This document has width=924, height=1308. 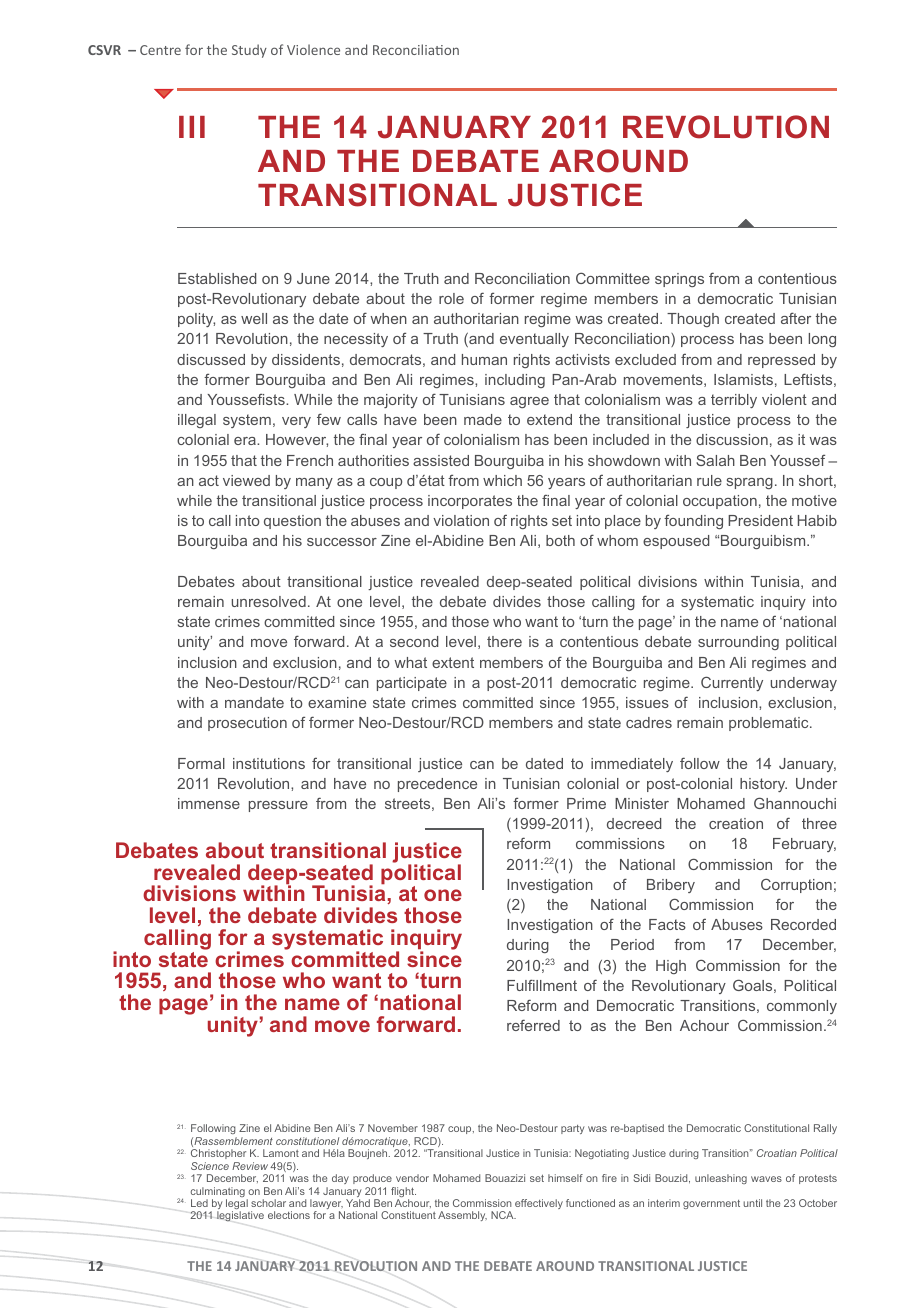 What do you see at coordinates (732, 439) in the document?
I see `discussion` at bounding box center [732, 439].
